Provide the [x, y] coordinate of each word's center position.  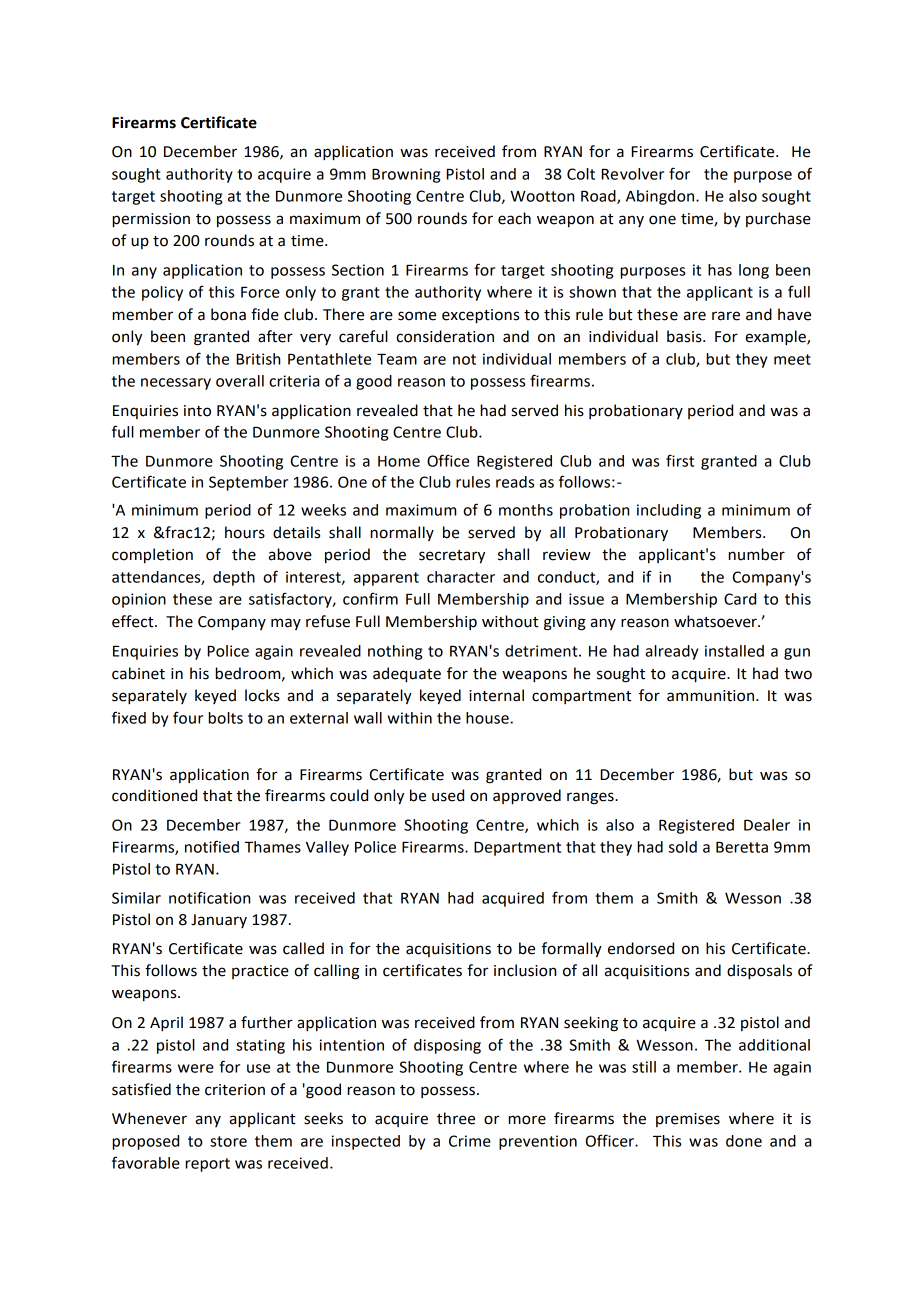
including [669, 511]
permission [151, 220]
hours [245, 532]
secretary [452, 557]
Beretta [742, 847]
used [448, 795]
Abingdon [661, 197]
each [514, 218]
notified [212, 846]
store [228, 1141]
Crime [470, 1141]
